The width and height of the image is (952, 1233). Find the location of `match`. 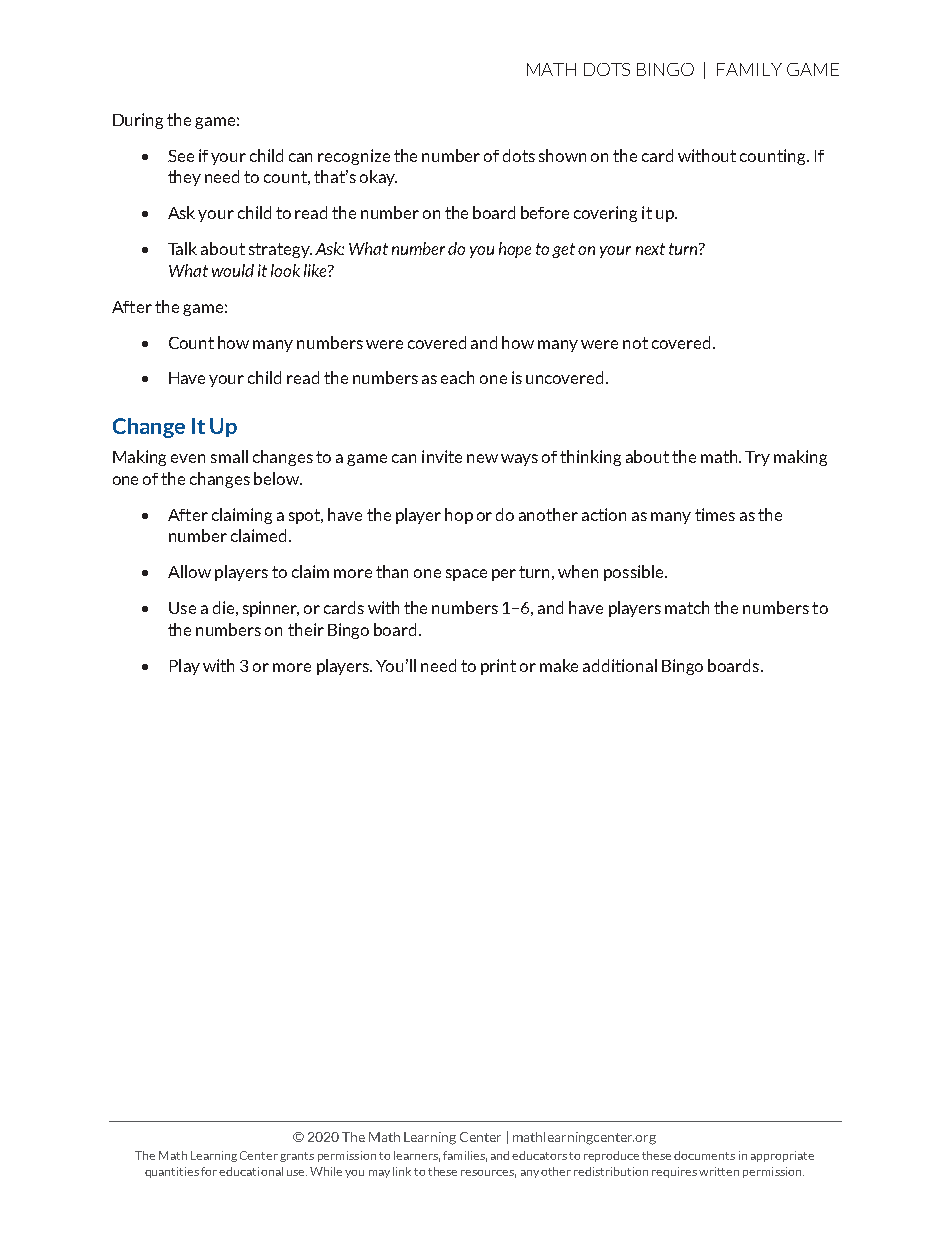

match is located at coordinates (687, 607).
